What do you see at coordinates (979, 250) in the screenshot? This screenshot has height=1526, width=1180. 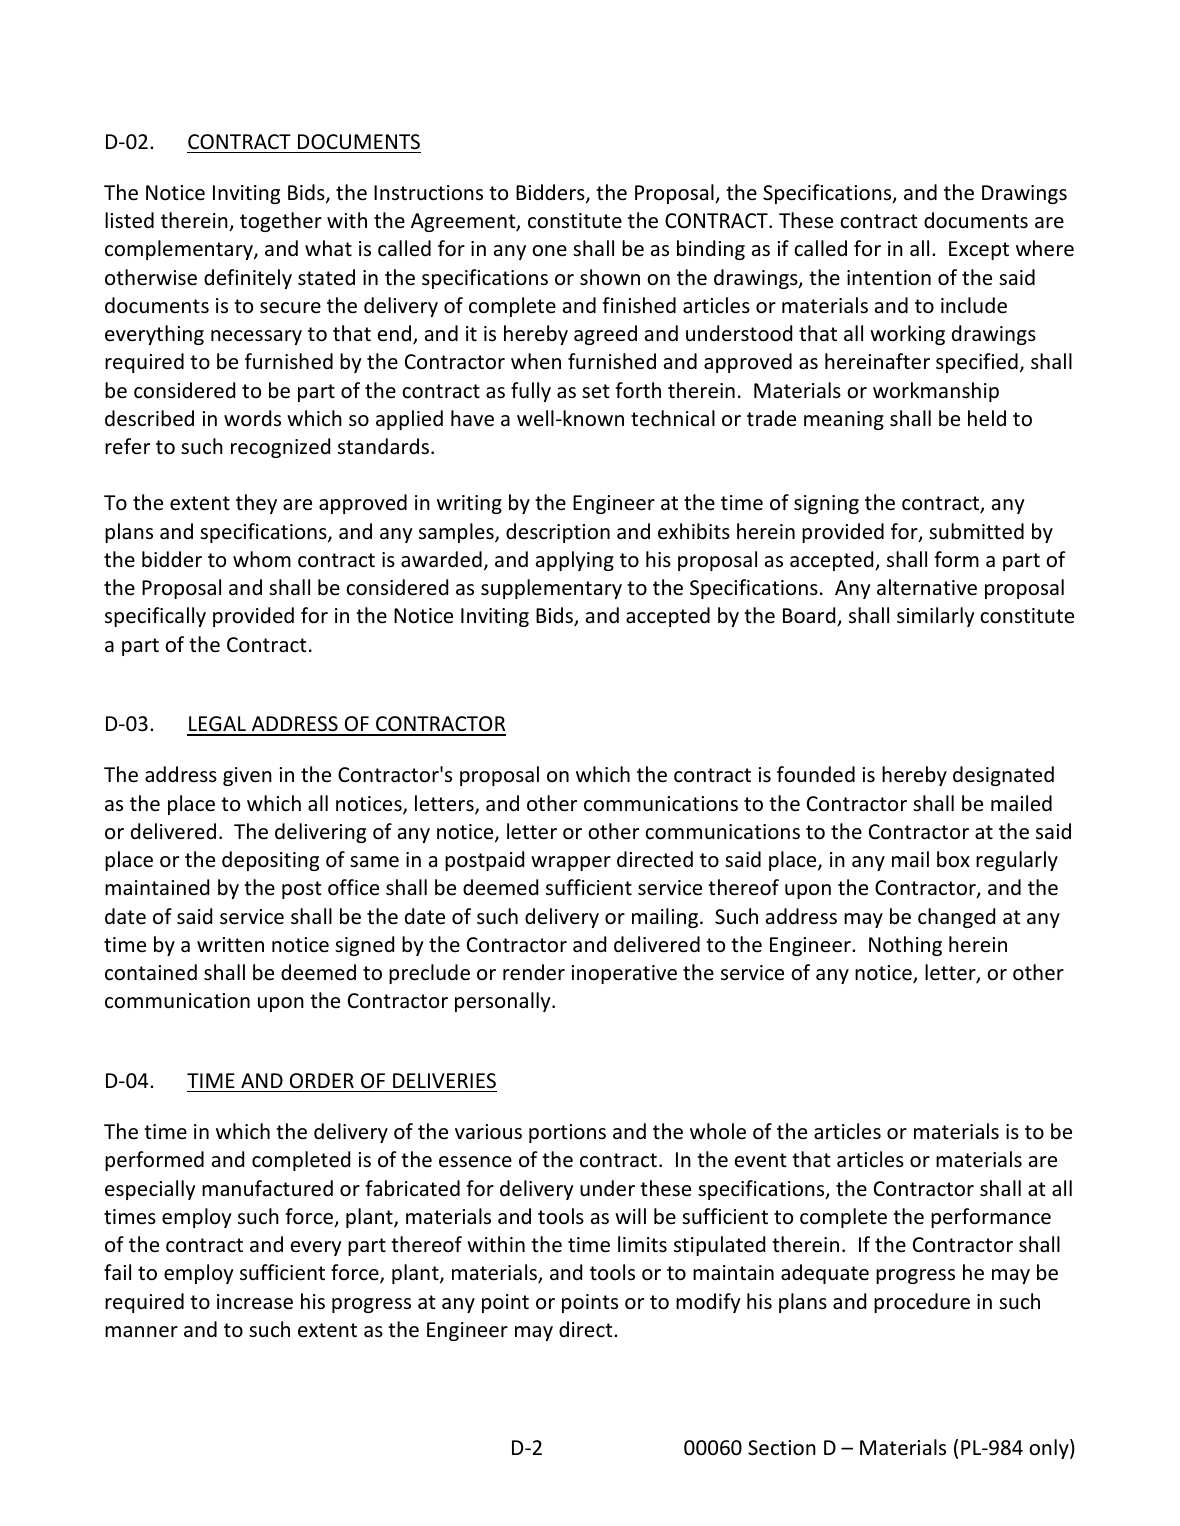 I see `Except` at bounding box center [979, 250].
